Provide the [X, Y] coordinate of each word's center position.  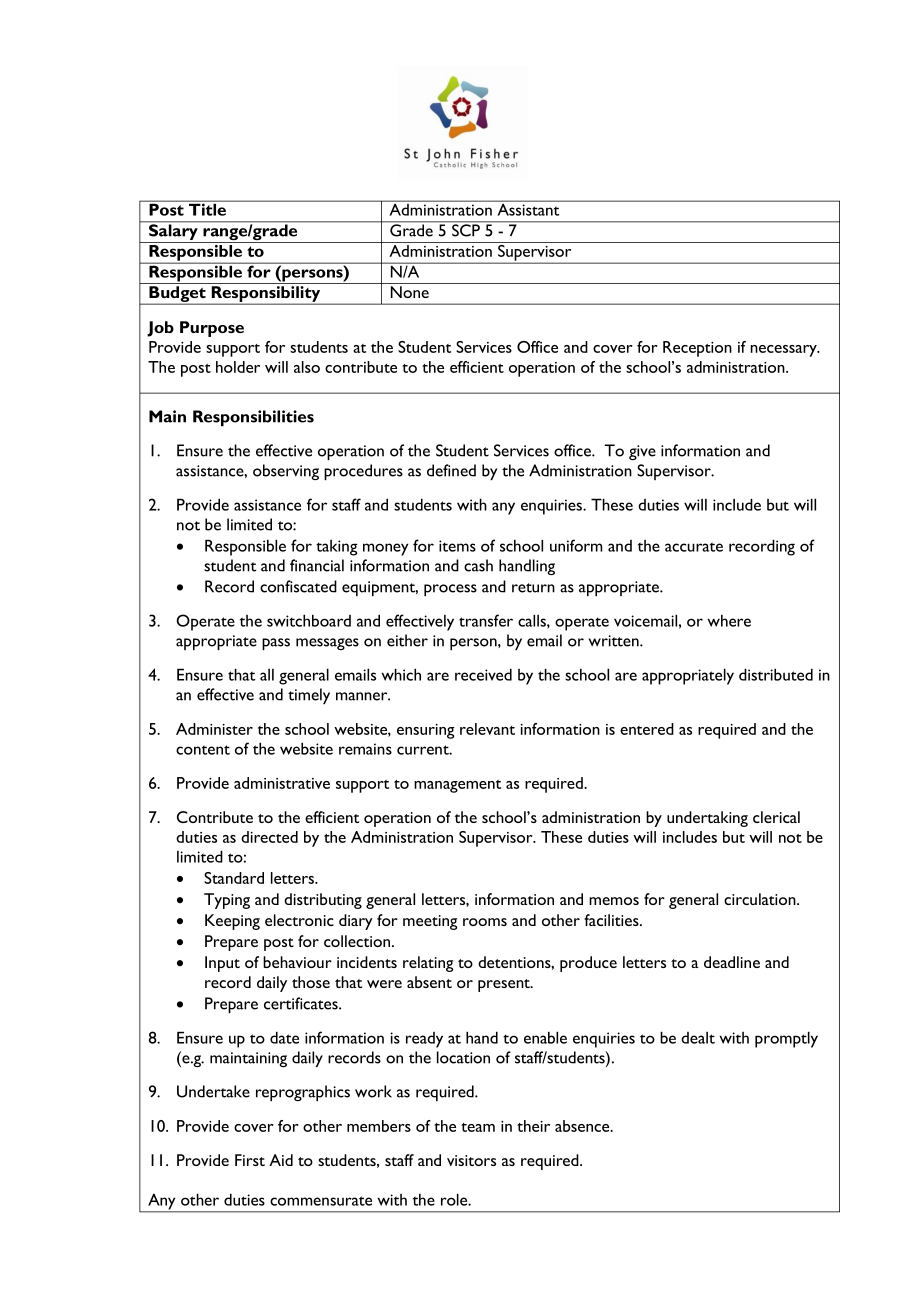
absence [583, 1126]
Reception [697, 349]
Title [208, 208]
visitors [471, 1160]
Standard [234, 878]
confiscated [298, 586]
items [457, 546]
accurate [694, 547]
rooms [485, 922]
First [250, 1160]
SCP [466, 229]
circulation [761, 899]
